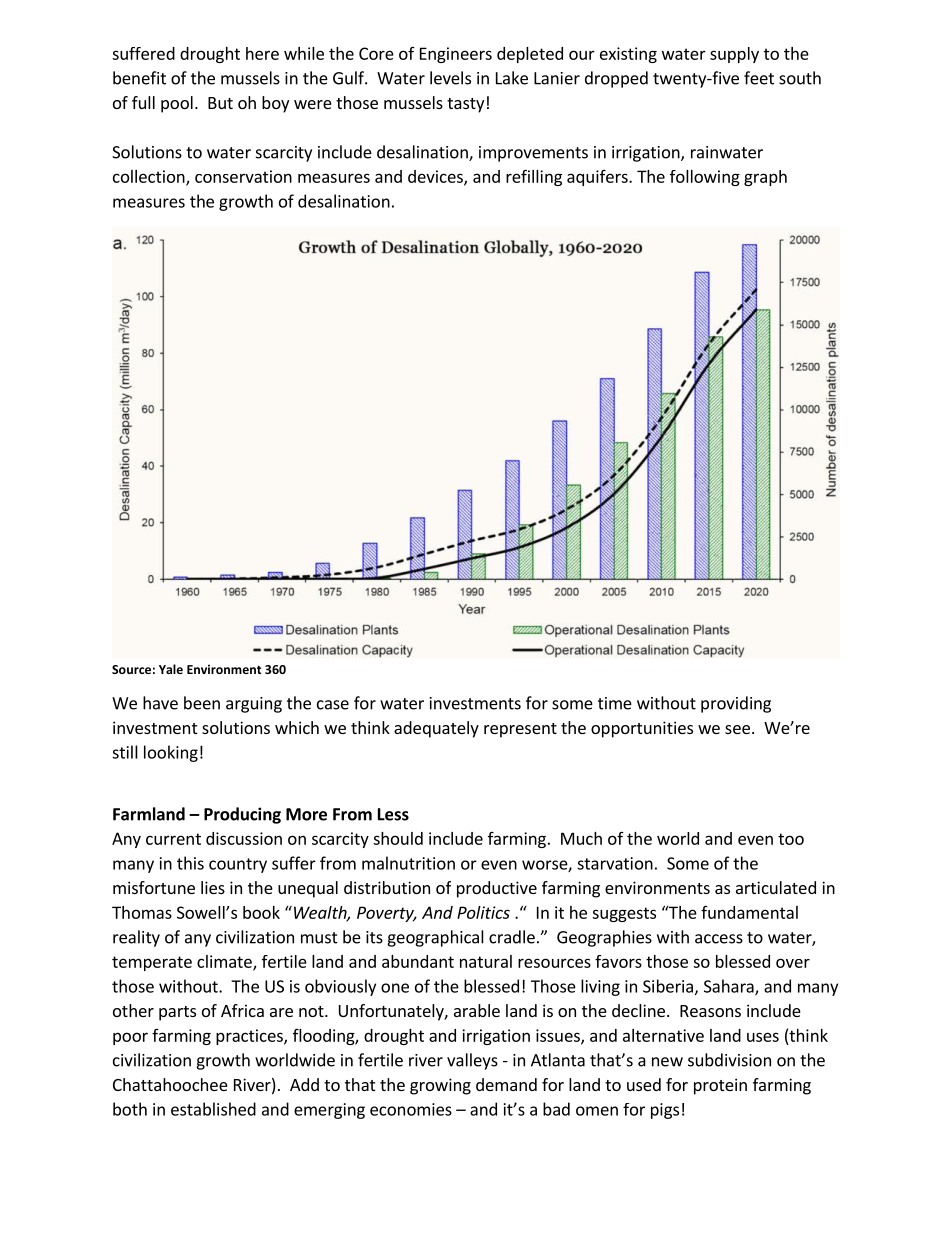  What do you see at coordinates (398, 838) in the document?
I see `should` at bounding box center [398, 838].
